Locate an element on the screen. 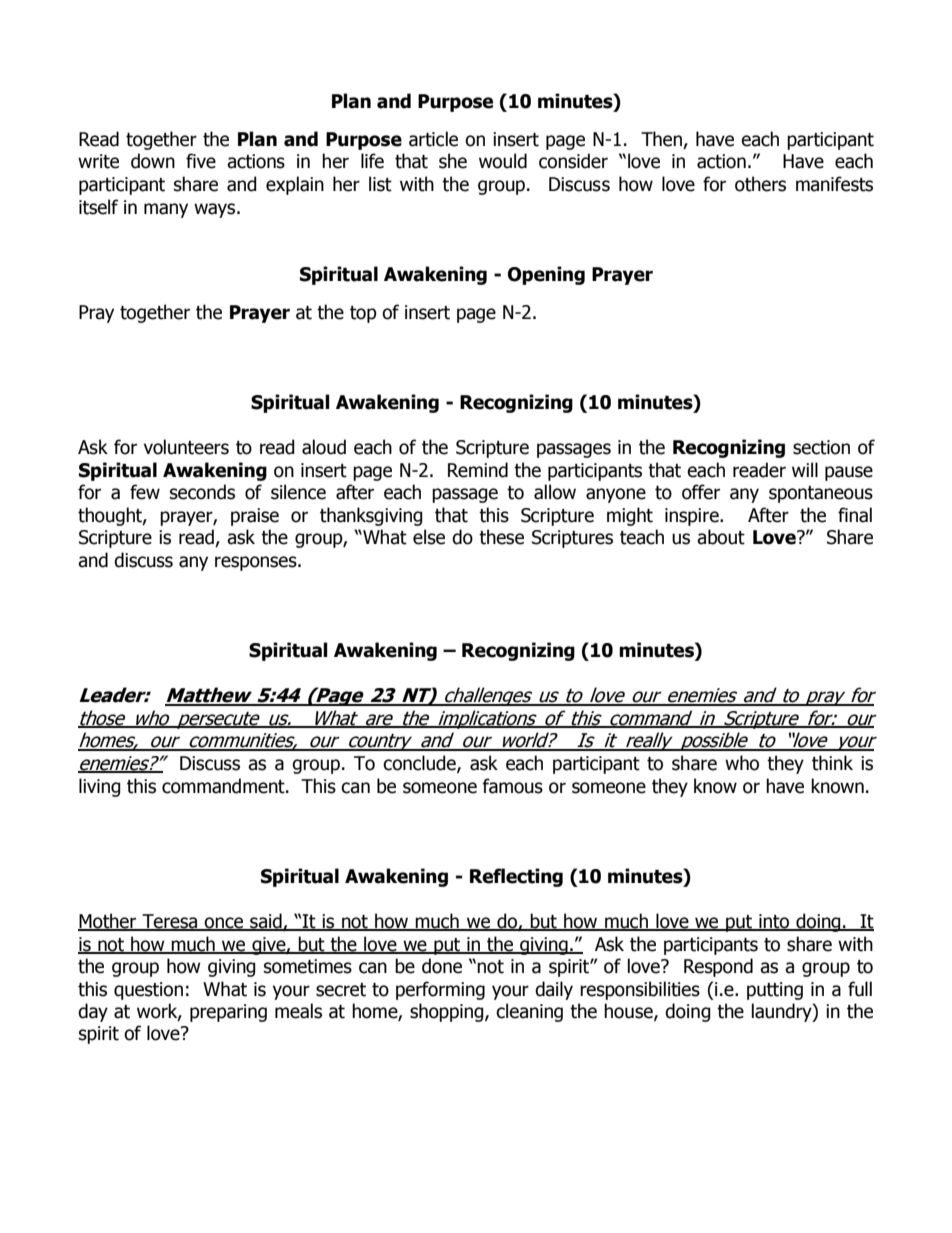 The height and width of the screenshot is (1233, 952). five is located at coordinates (201, 161).
